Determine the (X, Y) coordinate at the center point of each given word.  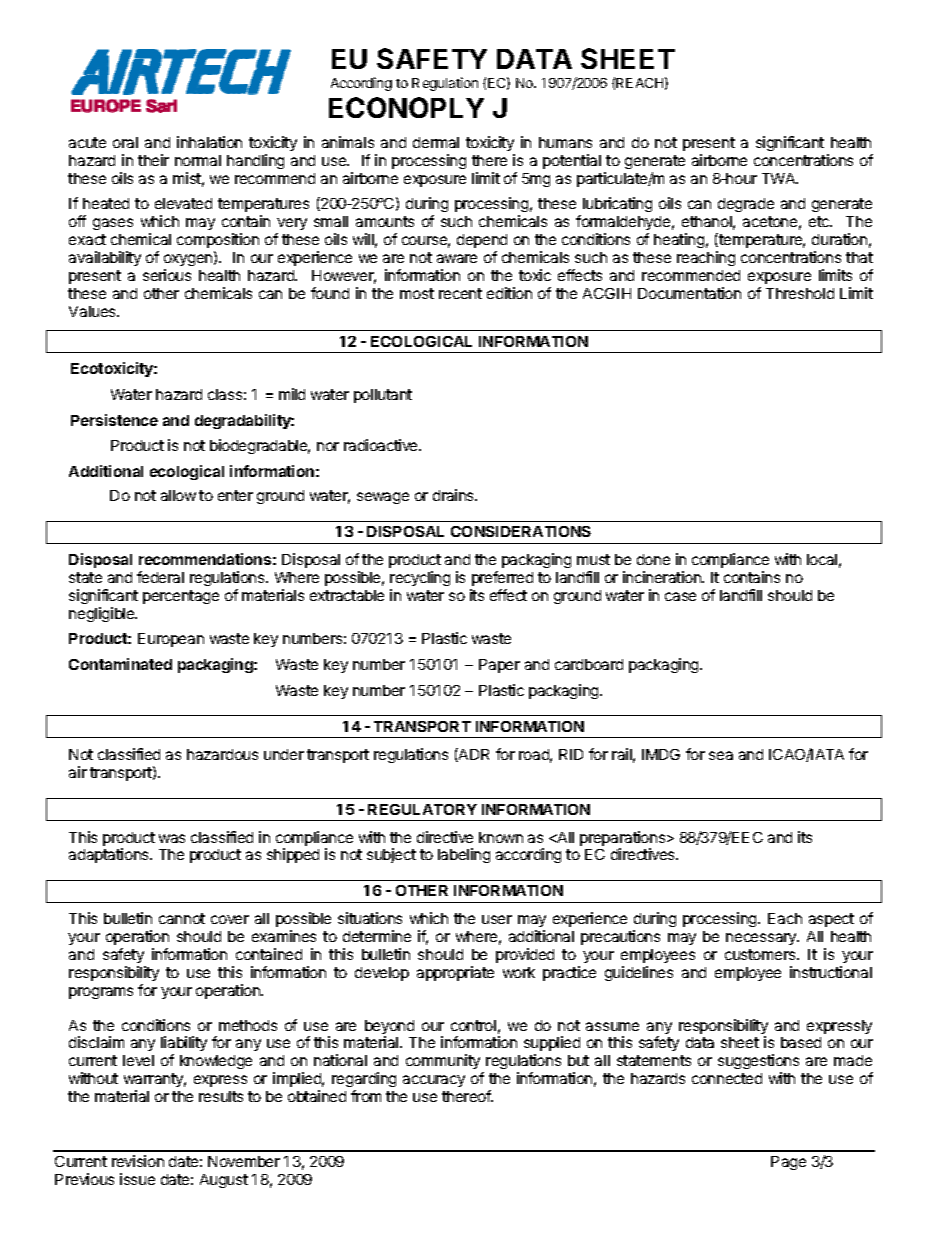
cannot (182, 918)
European (171, 640)
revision (138, 1161)
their (153, 160)
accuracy (434, 1081)
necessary (762, 939)
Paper (499, 666)
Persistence (114, 420)
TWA (780, 178)
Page (788, 1163)
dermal (436, 142)
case (680, 596)
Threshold (800, 293)
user (497, 919)
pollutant (383, 396)
